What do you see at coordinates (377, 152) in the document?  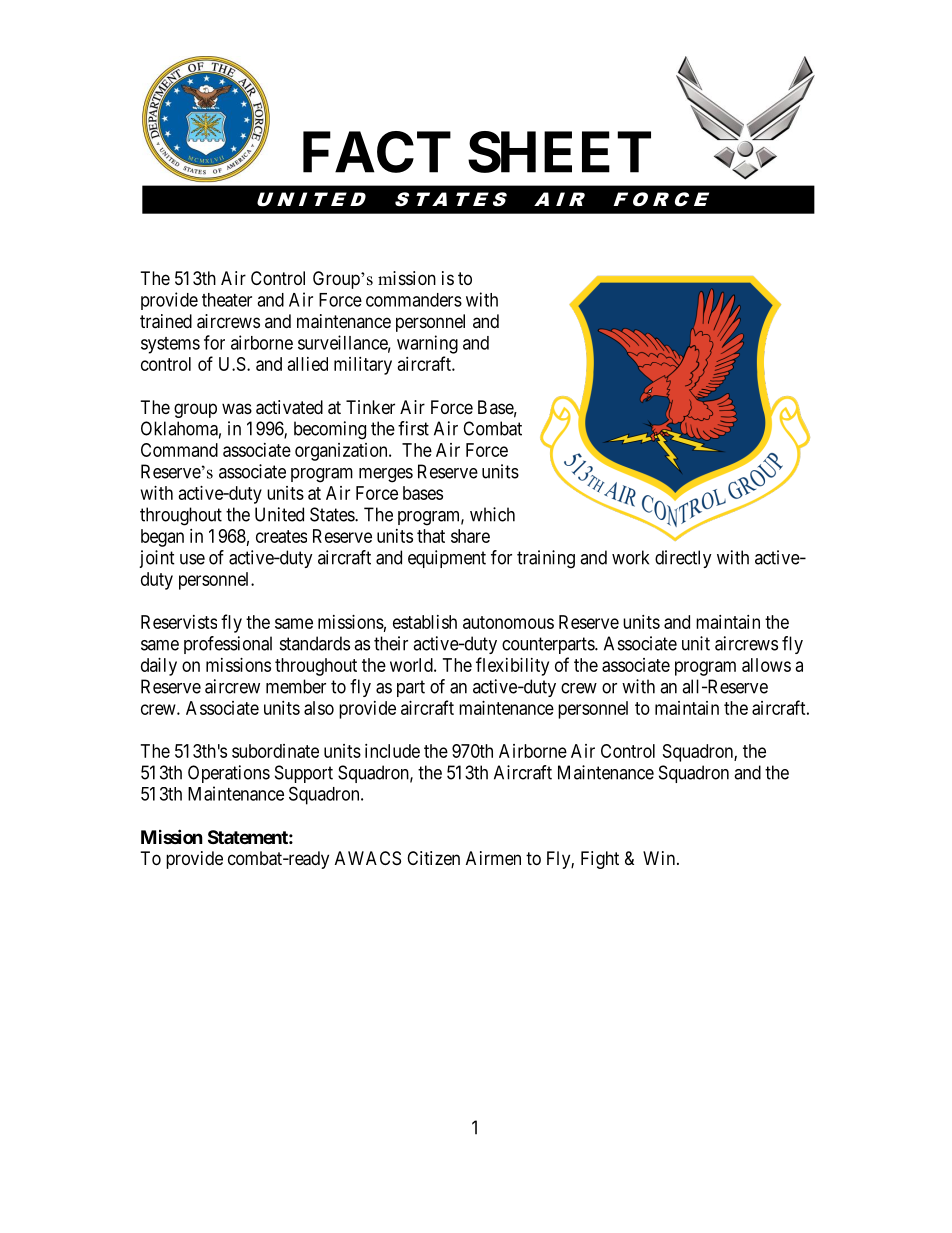 I see `FACT` at bounding box center [377, 152].
